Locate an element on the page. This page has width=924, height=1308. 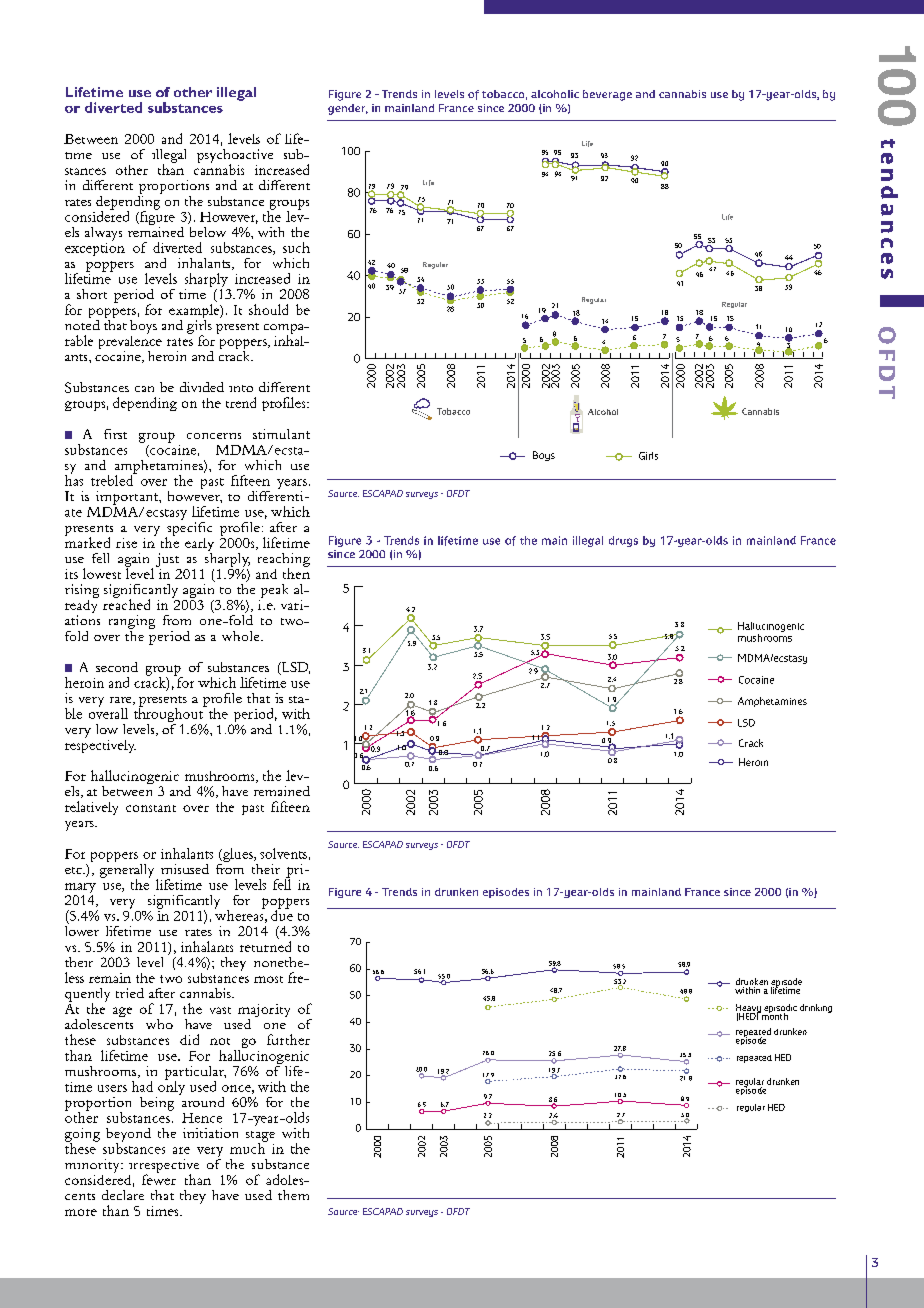
gender is located at coordinates (348, 109).
